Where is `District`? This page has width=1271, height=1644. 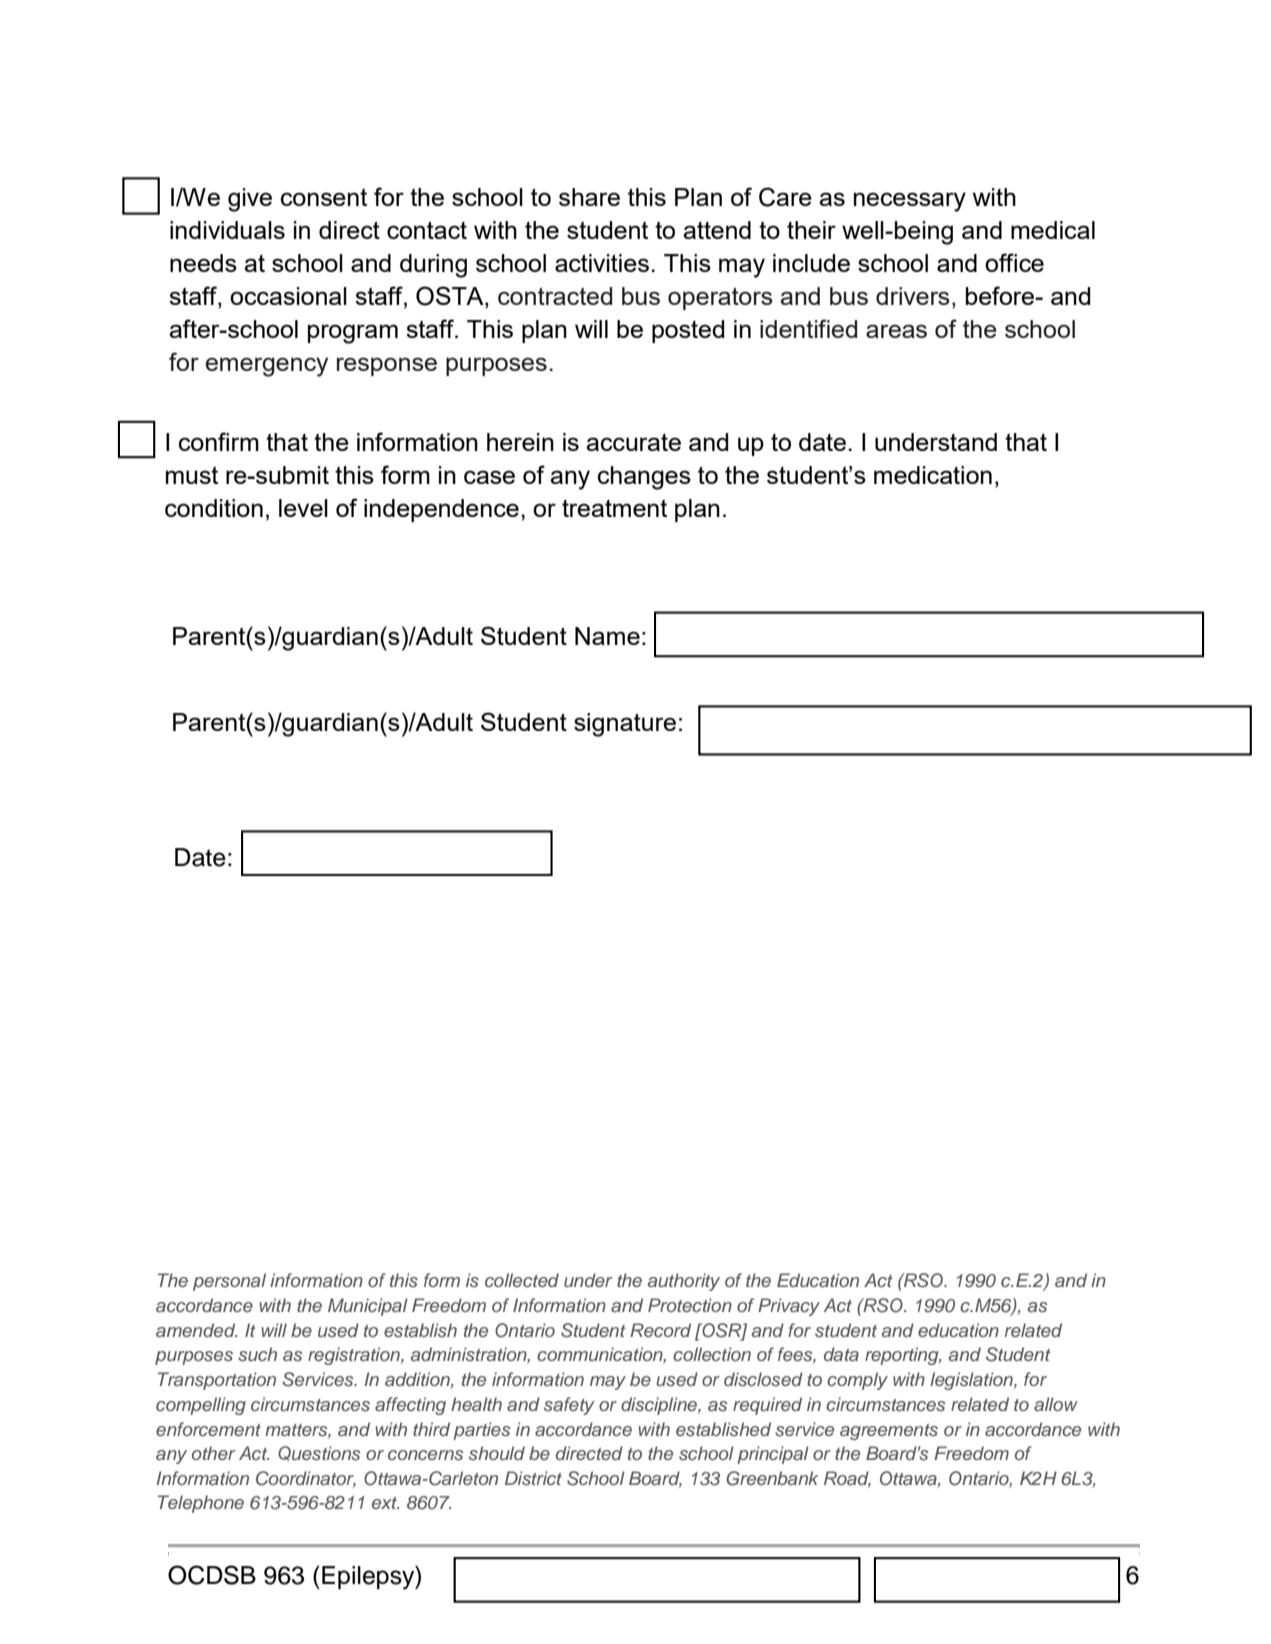 District is located at coordinates (533, 1478).
